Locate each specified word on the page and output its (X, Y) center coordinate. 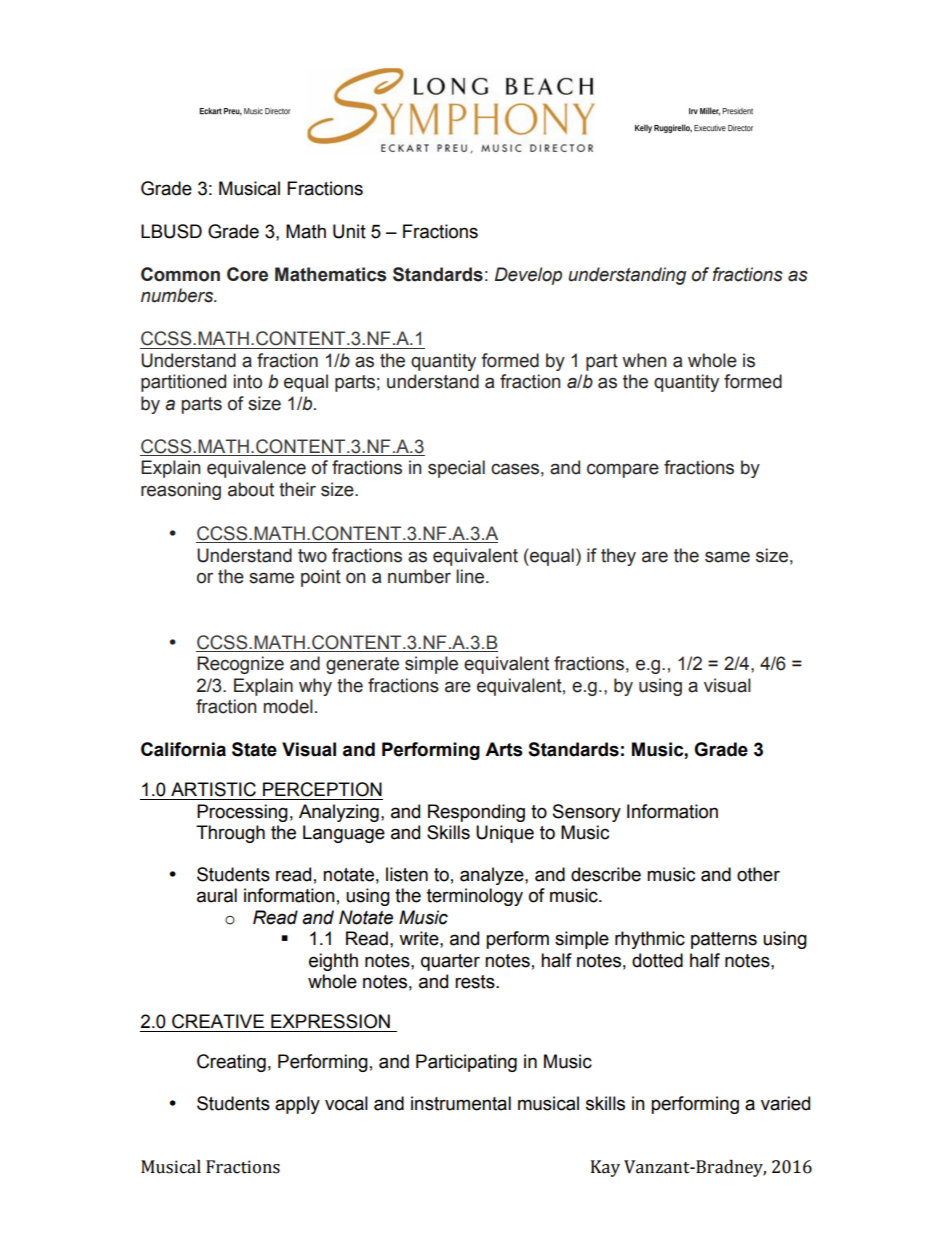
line (471, 576)
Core (247, 274)
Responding (476, 813)
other (758, 874)
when (644, 360)
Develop (528, 276)
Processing (242, 813)
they (618, 557)
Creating (231, 1063)
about (251, 489)
